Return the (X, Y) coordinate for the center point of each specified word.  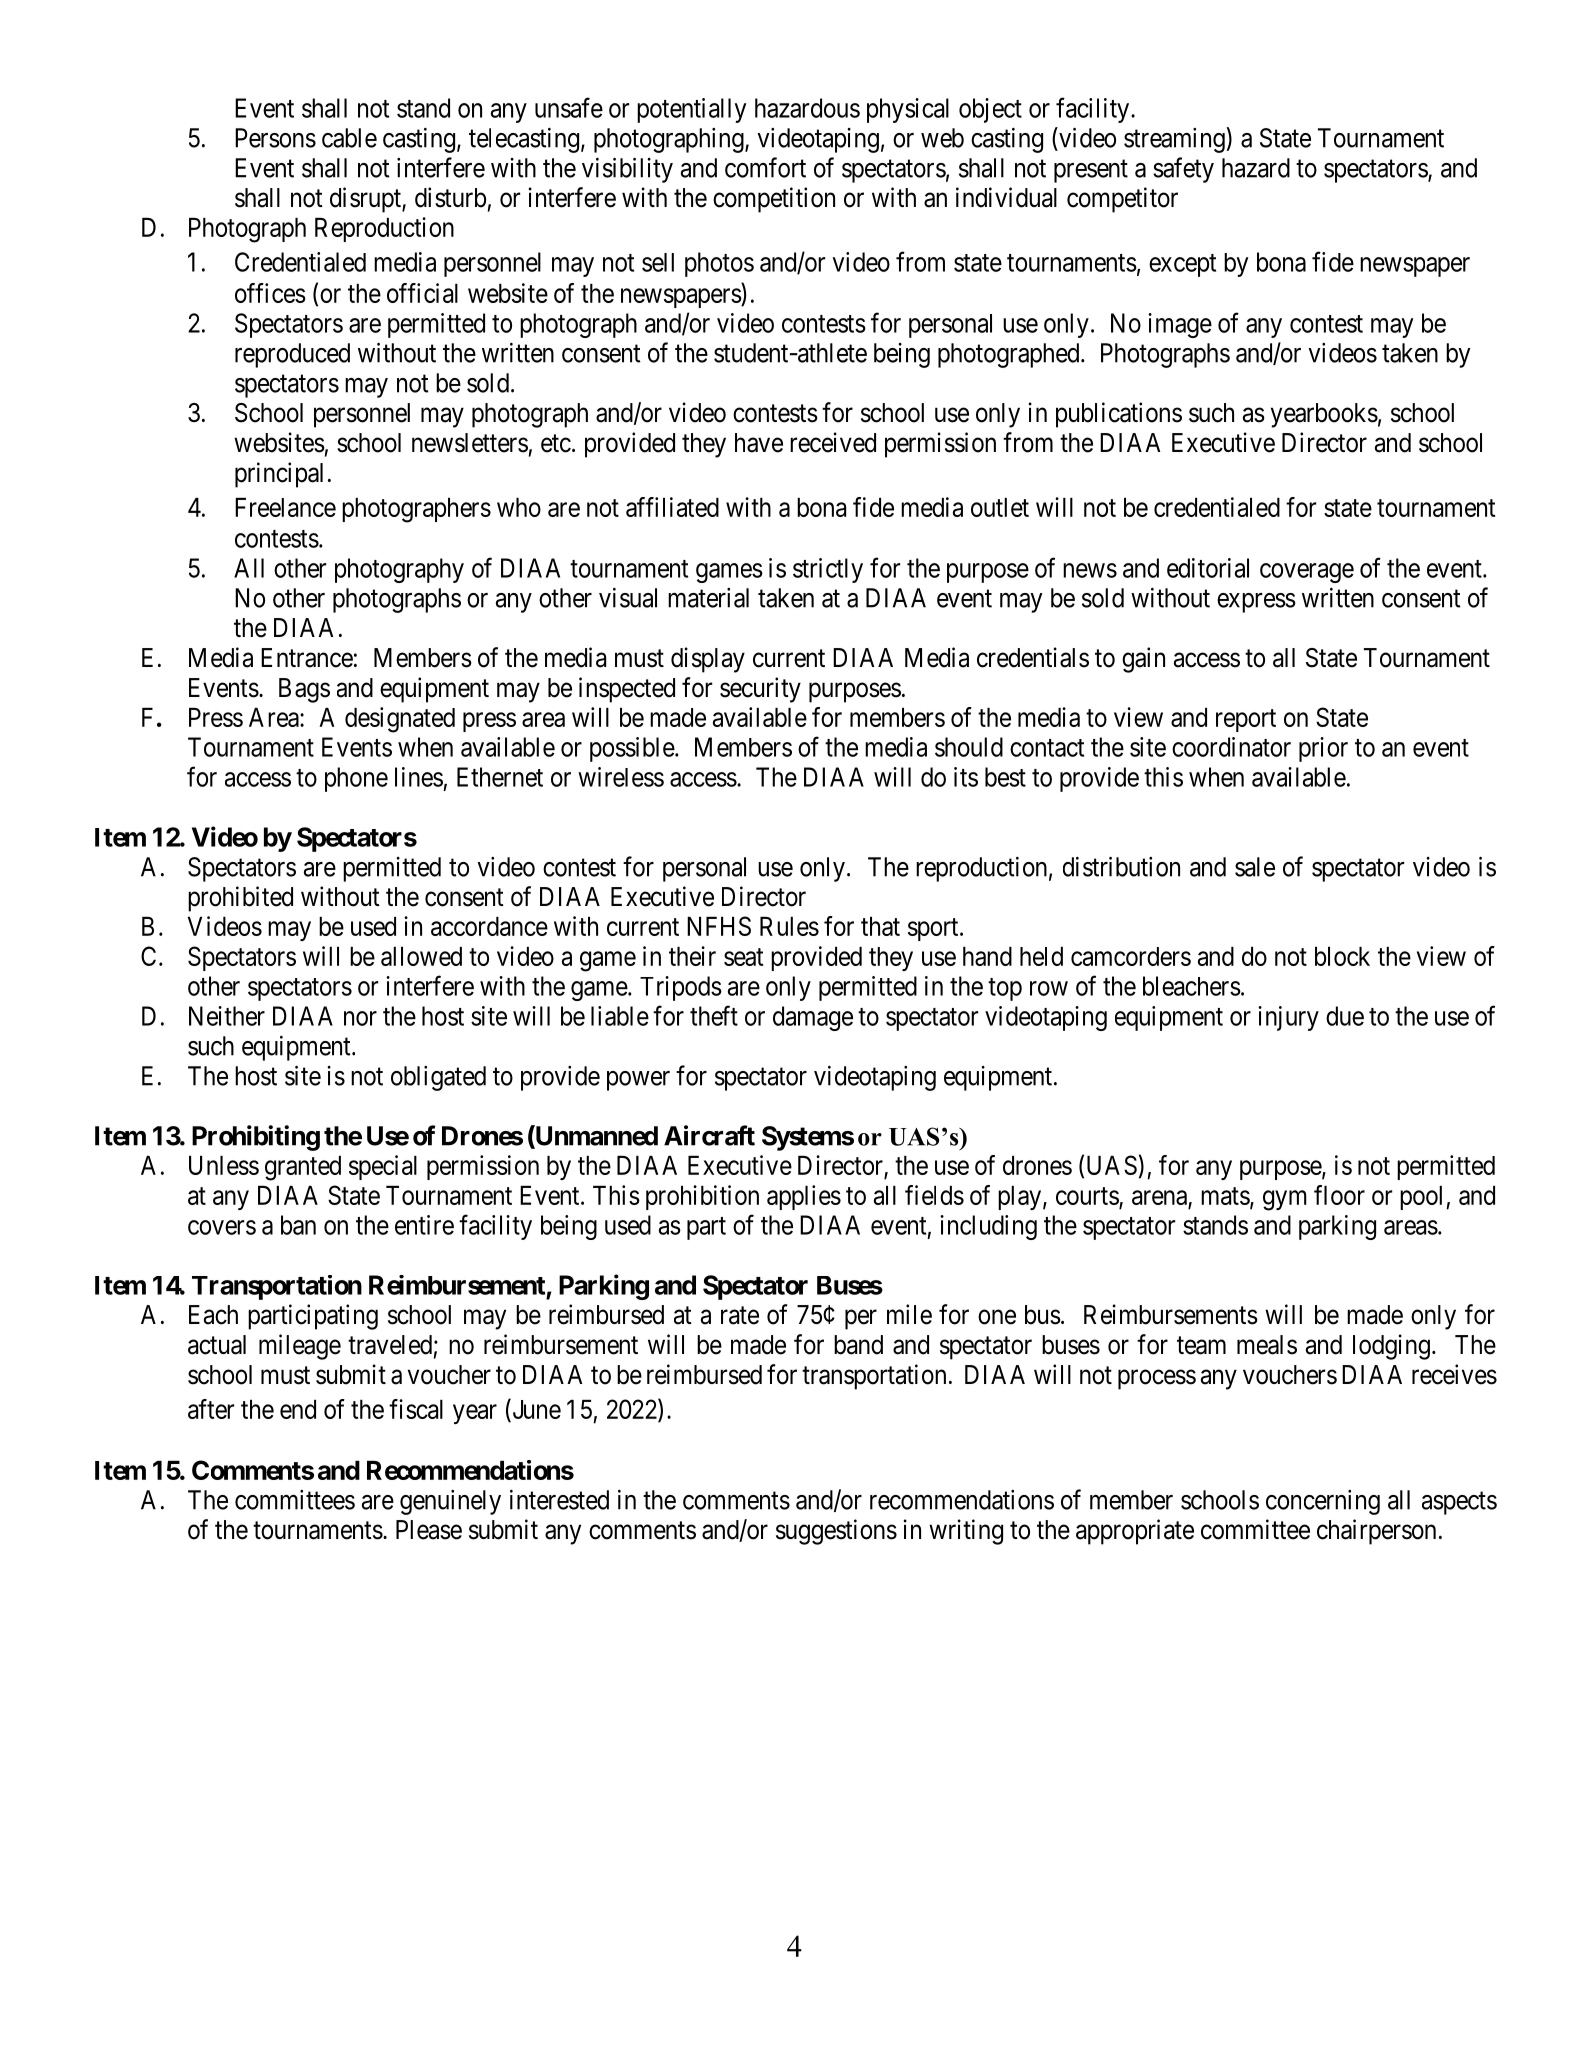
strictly (828, 570)
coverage (1307, 573)
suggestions (836, 1532)
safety (1183, 170)
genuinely (450, 1502)
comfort (765, 167)
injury (1288, 1018)
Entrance (307, 658)
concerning (1323, 1502)
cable (349, 138)
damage (813, 1018)
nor (360, 1018)
